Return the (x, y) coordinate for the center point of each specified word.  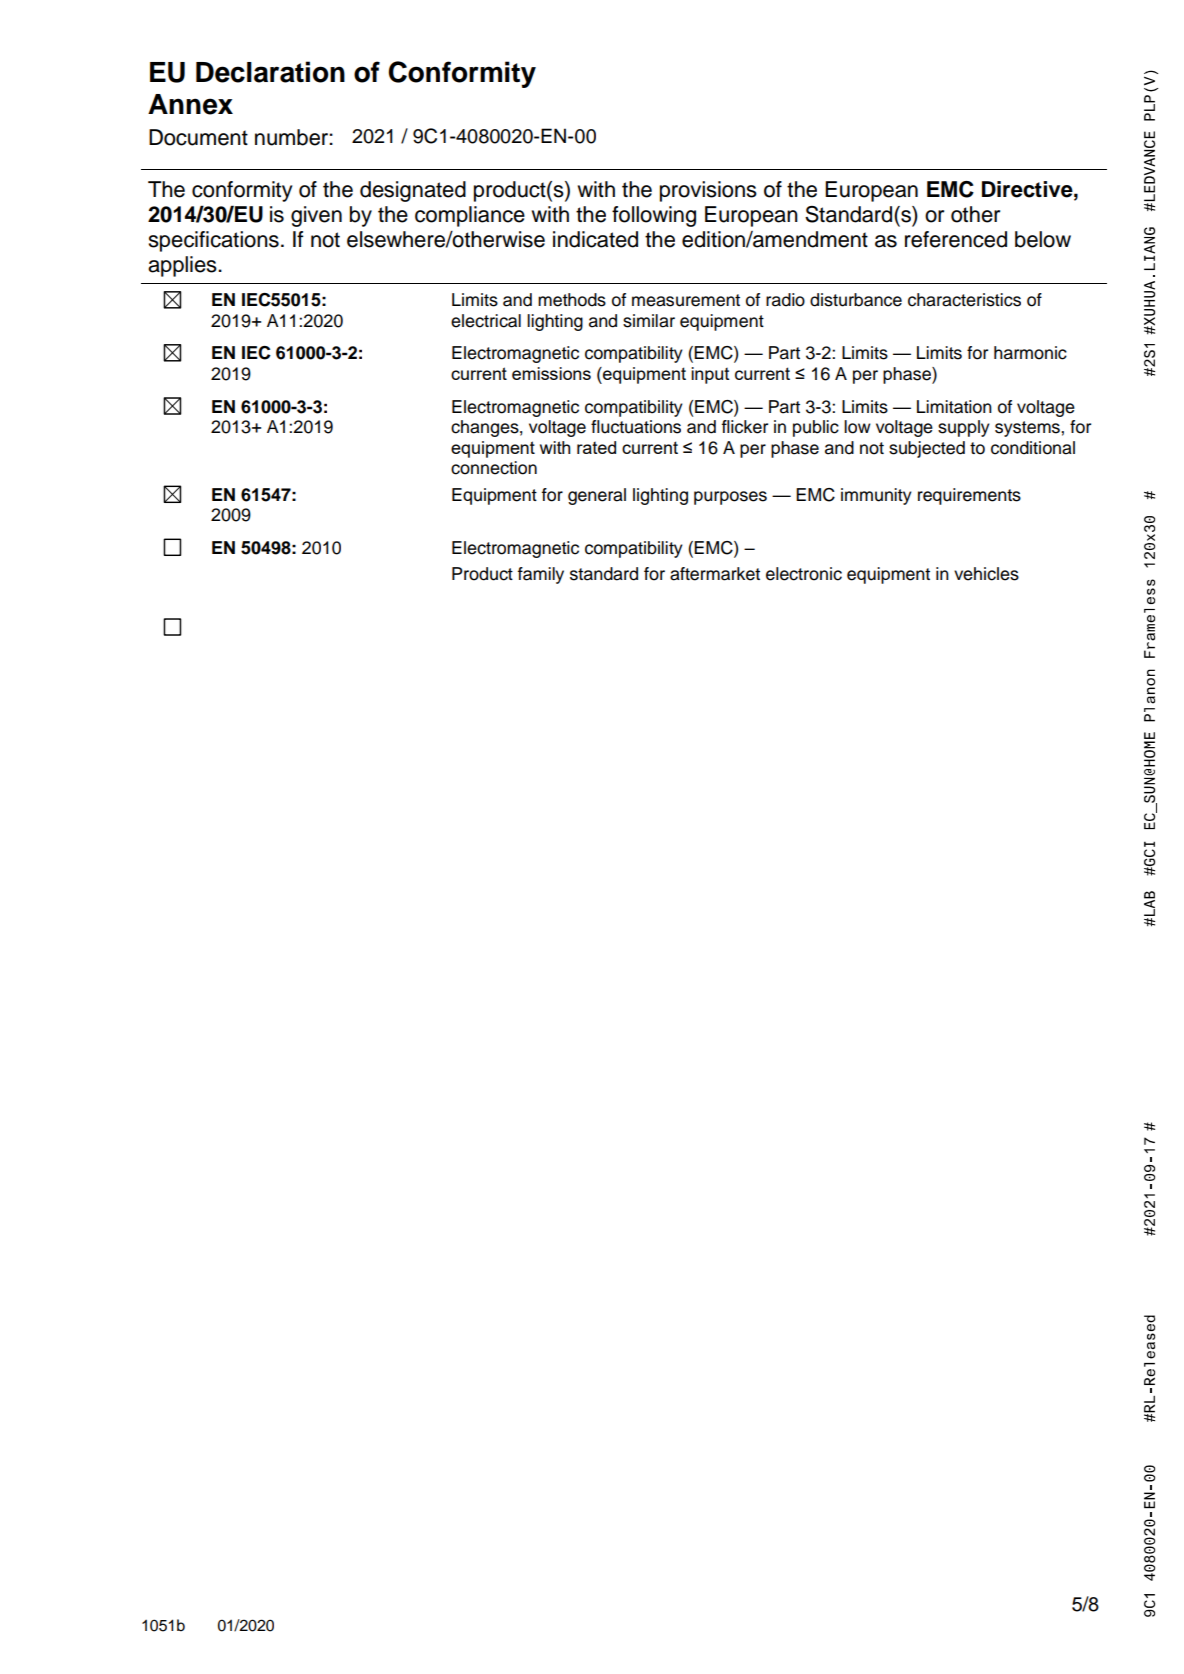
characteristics (964, 300)
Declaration (270, 72)
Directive (1028, 189)
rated (596, 447)
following (654, 216)
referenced (956, 239)
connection (494, 468)
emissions (551, 373)
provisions (708, 191)
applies (183, 266)
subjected (927, 449)
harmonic (1030, 353)
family (541, 575)
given (316, 216)
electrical (486, 321)
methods (572, 300)
